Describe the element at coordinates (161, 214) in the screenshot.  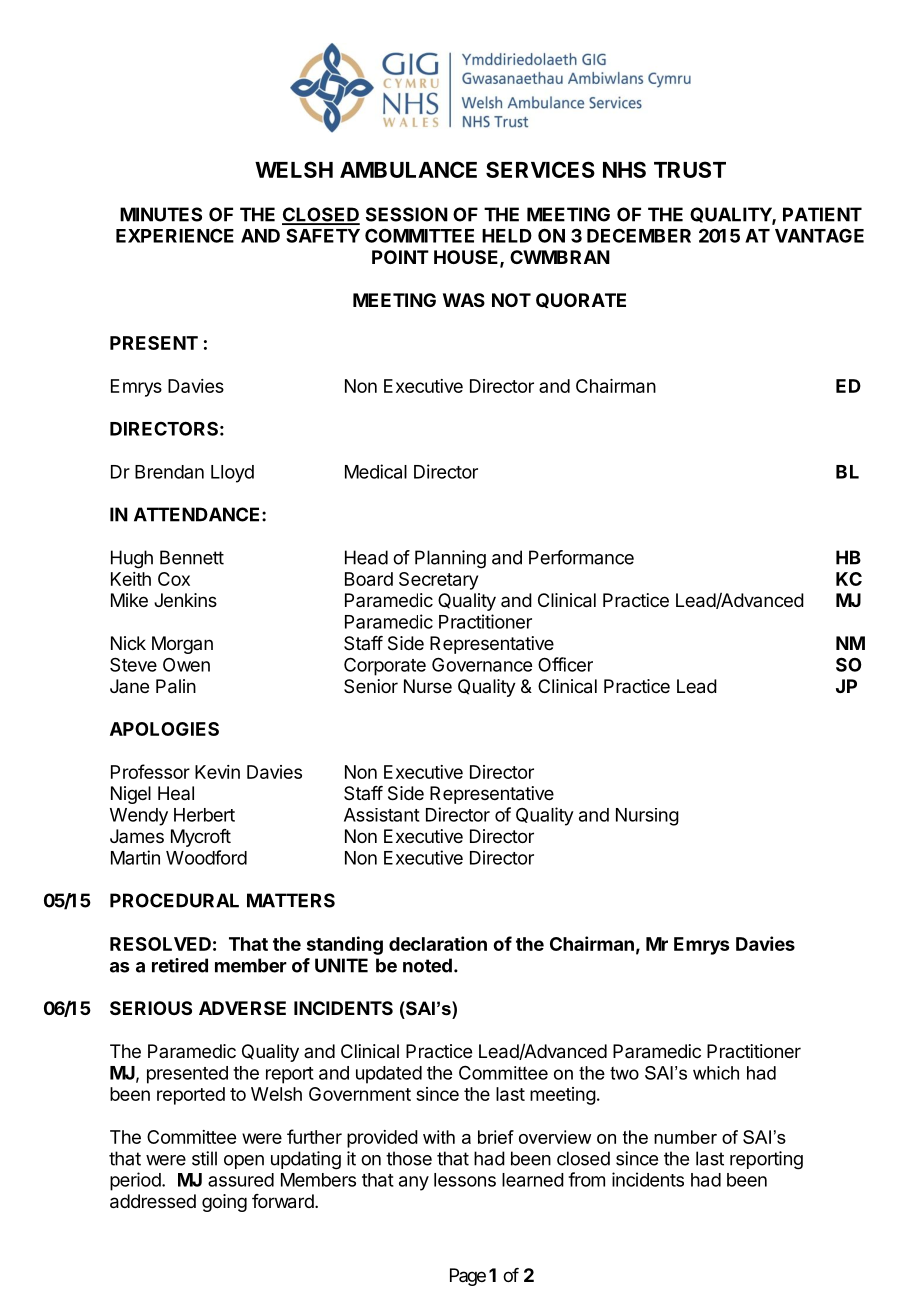
I see `MINUTES` at that location.
